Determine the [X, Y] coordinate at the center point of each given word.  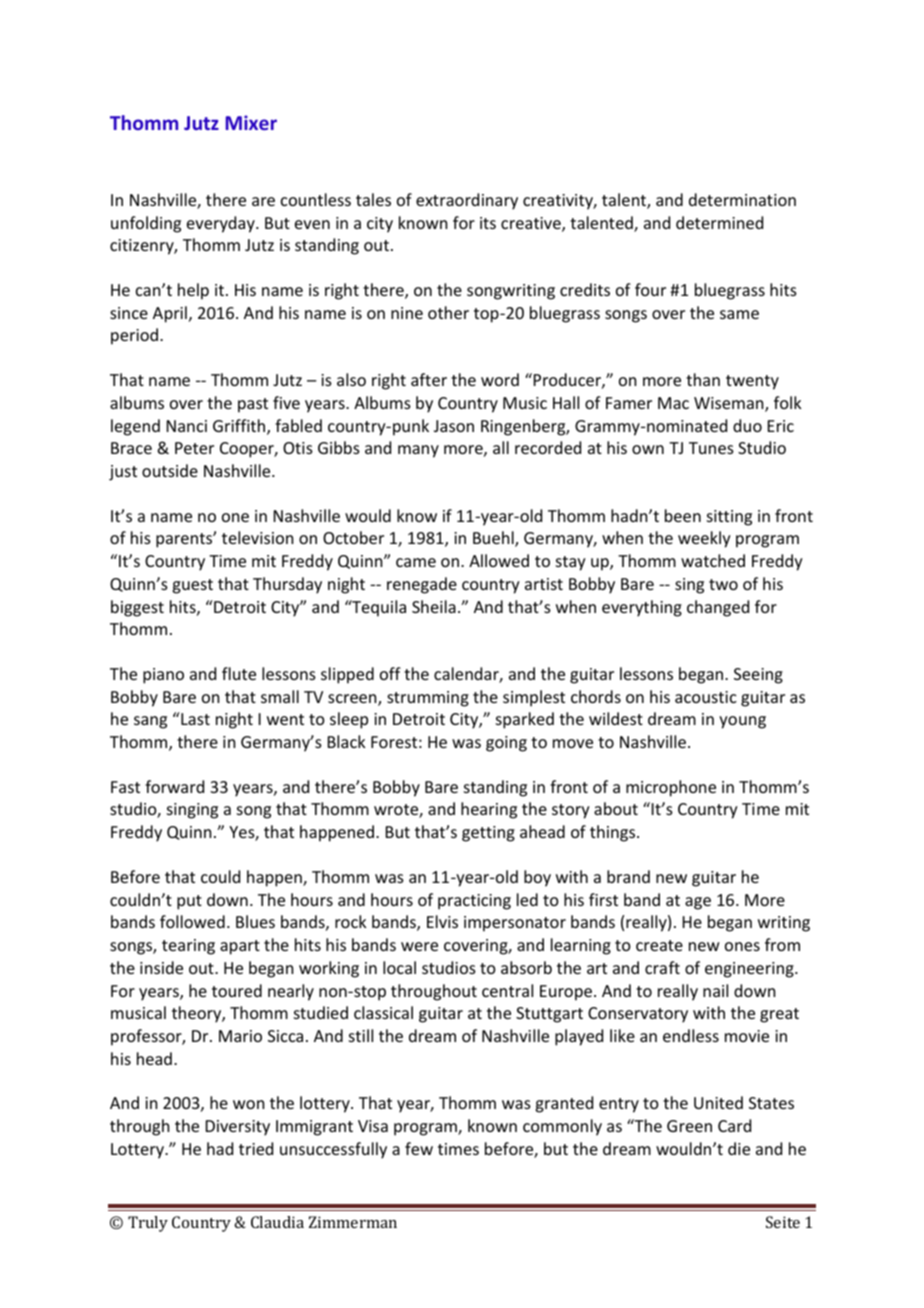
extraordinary [467, 201]
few [419, 1148]
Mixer [251, 122]
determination [742, 199]
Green [689, 1126]
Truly [148, 1224]
